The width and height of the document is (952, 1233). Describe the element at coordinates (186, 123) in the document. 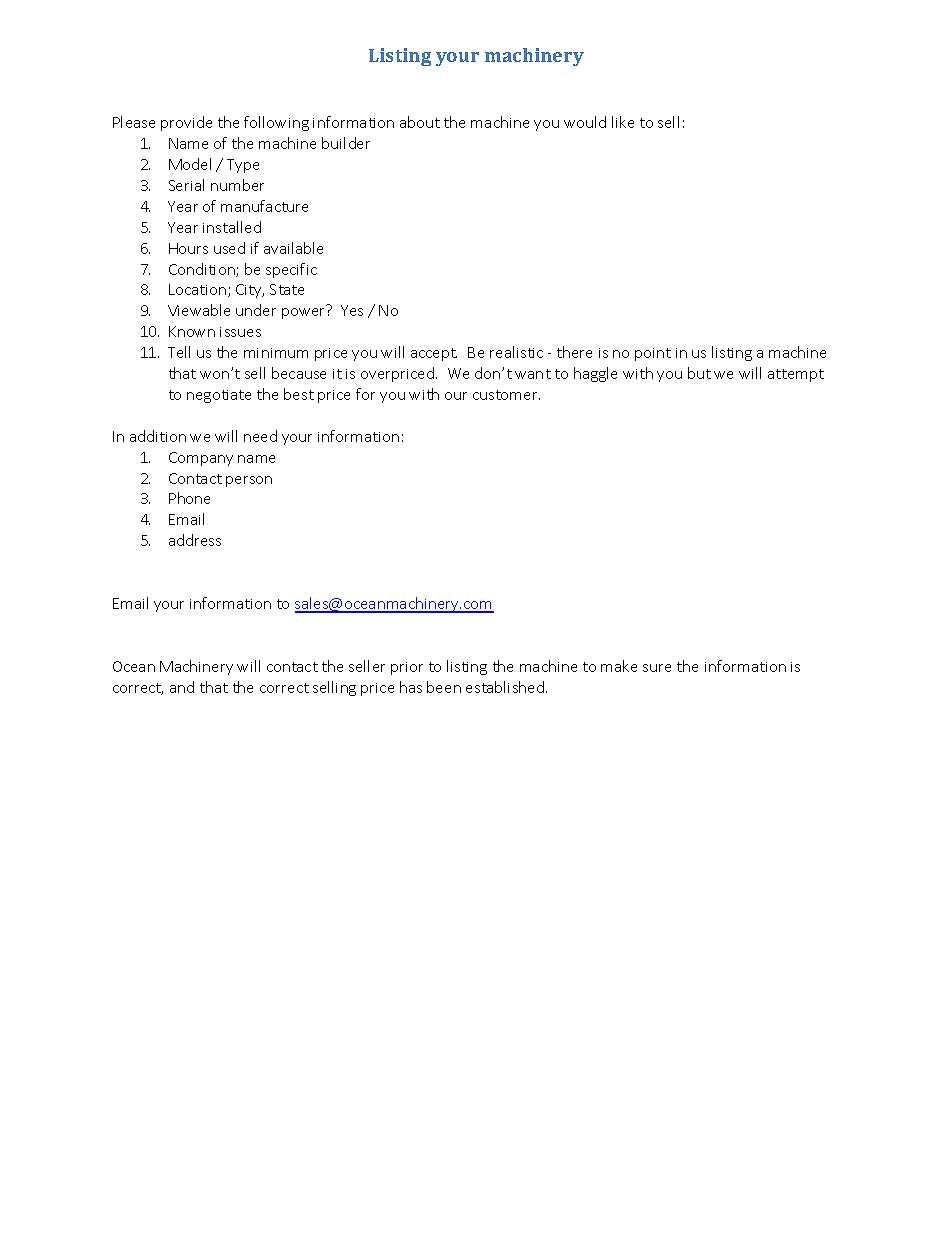

I see `provide` at that location.
